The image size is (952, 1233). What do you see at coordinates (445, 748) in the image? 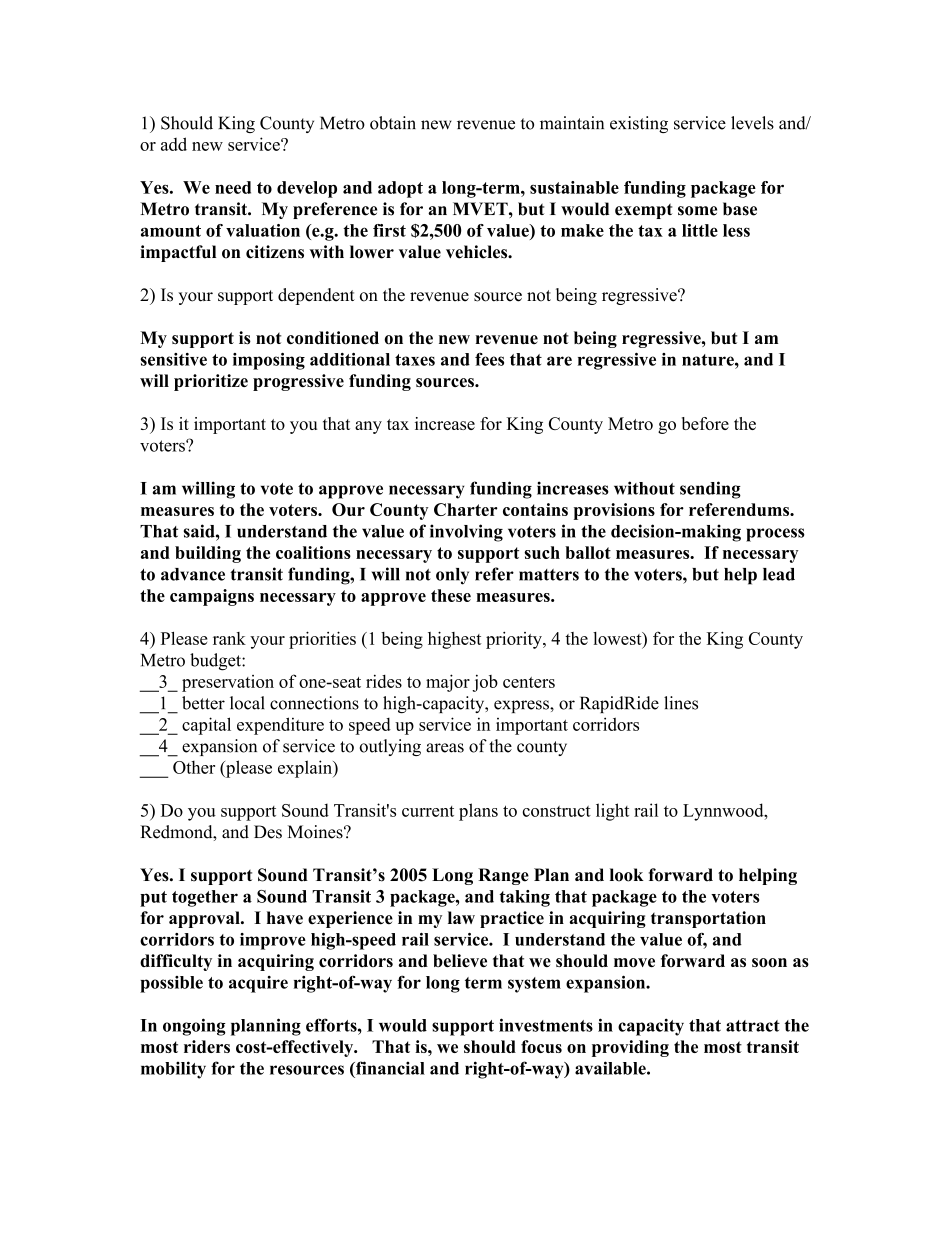
I see `areas` at bounding box center [445, 748].
